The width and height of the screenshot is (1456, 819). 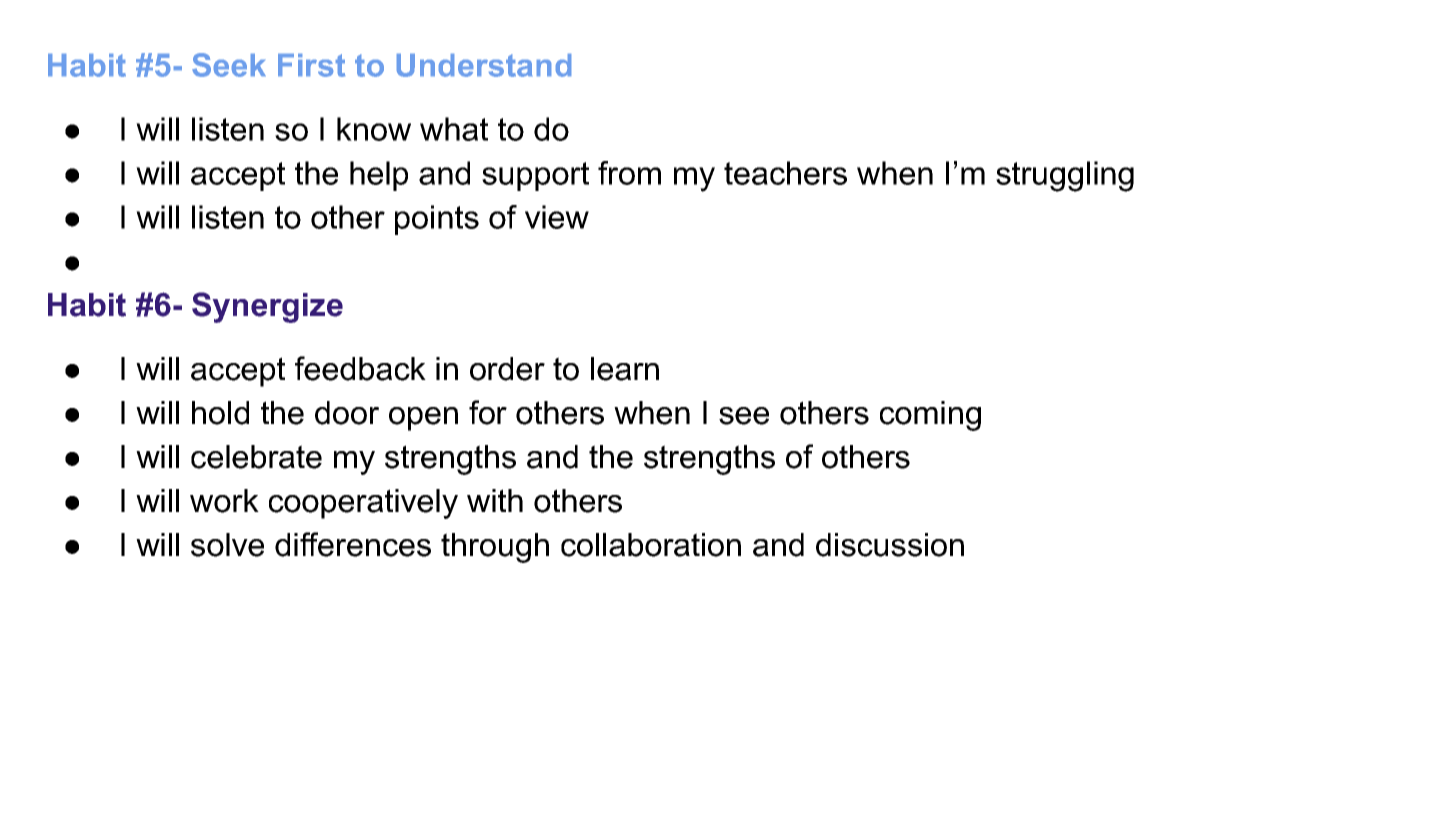 What do you see at coordinates (437, 220) in the screenshot?
I see `points` at bounding box center [437, 220].
